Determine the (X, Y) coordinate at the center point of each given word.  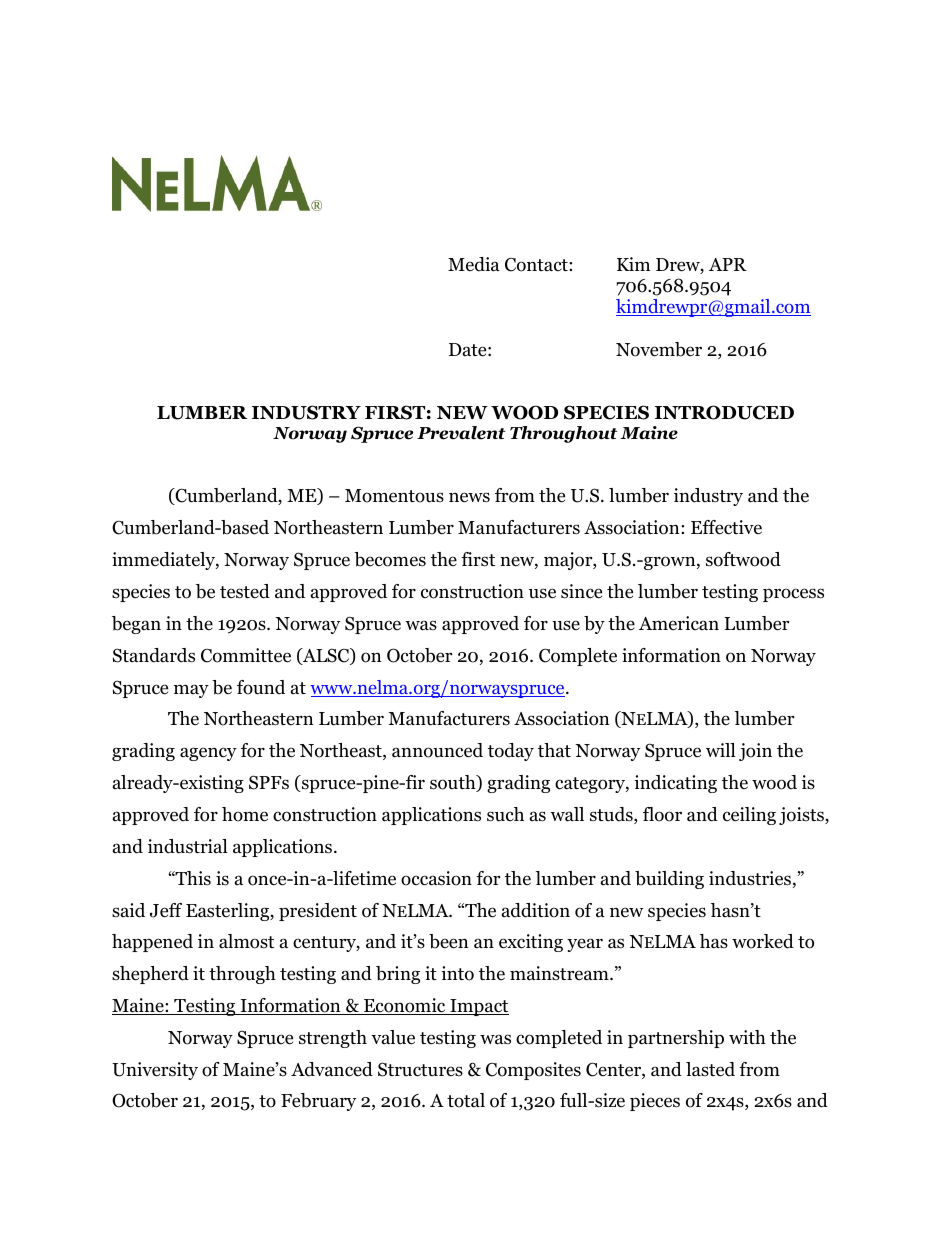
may (191, 691)
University (155, 1071)
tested (245, 591)
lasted (710, 1069)
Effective (726, 527)
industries (750, 878)
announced (437, 750)
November (659, 349)
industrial (188, 846)
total (466, 1100)
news (469, 497)
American (679, 623)
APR (728, 264)
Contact (537, 265)
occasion (436, 878)
